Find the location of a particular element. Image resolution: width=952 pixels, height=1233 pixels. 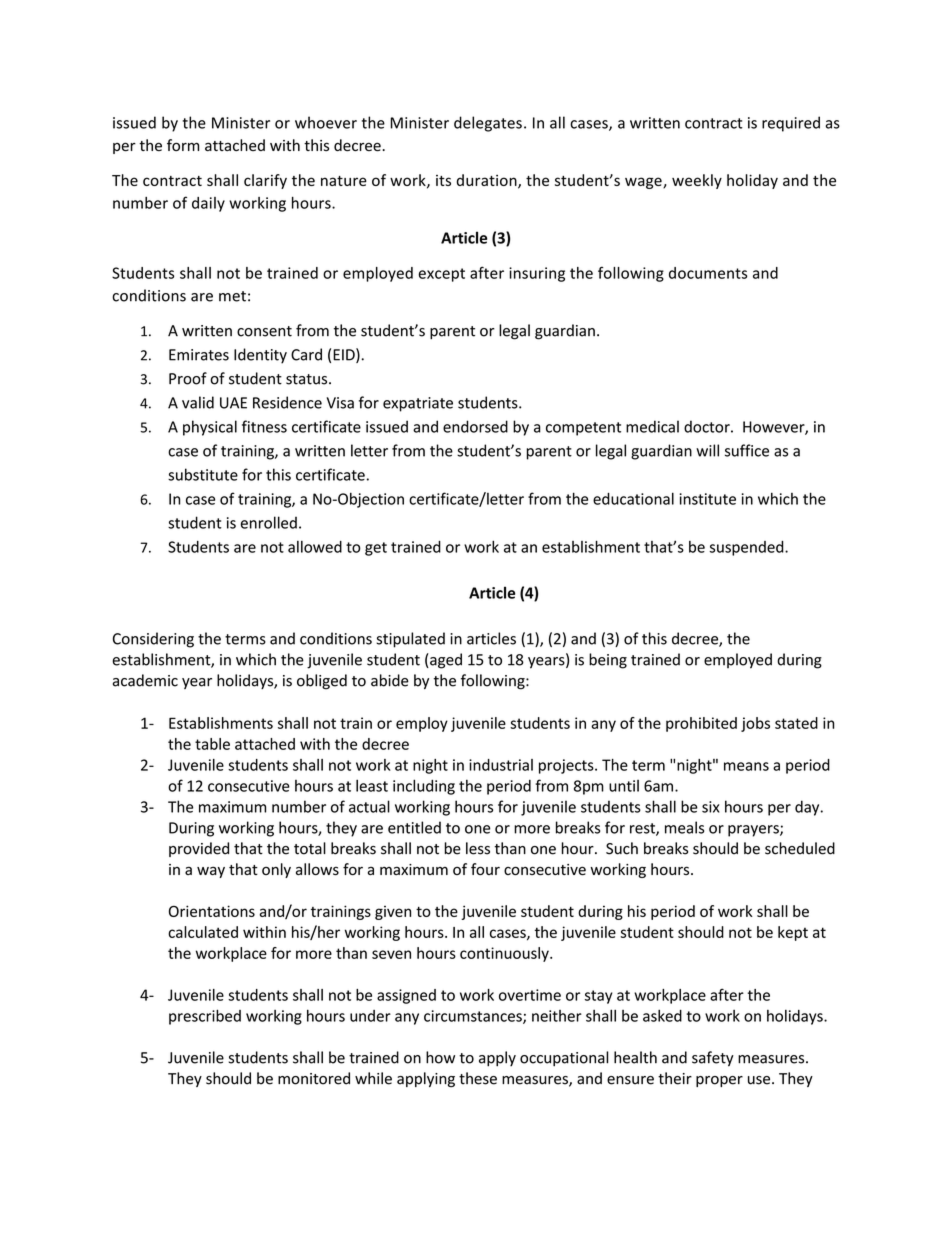

these is located at coordinates (478, 1078).
